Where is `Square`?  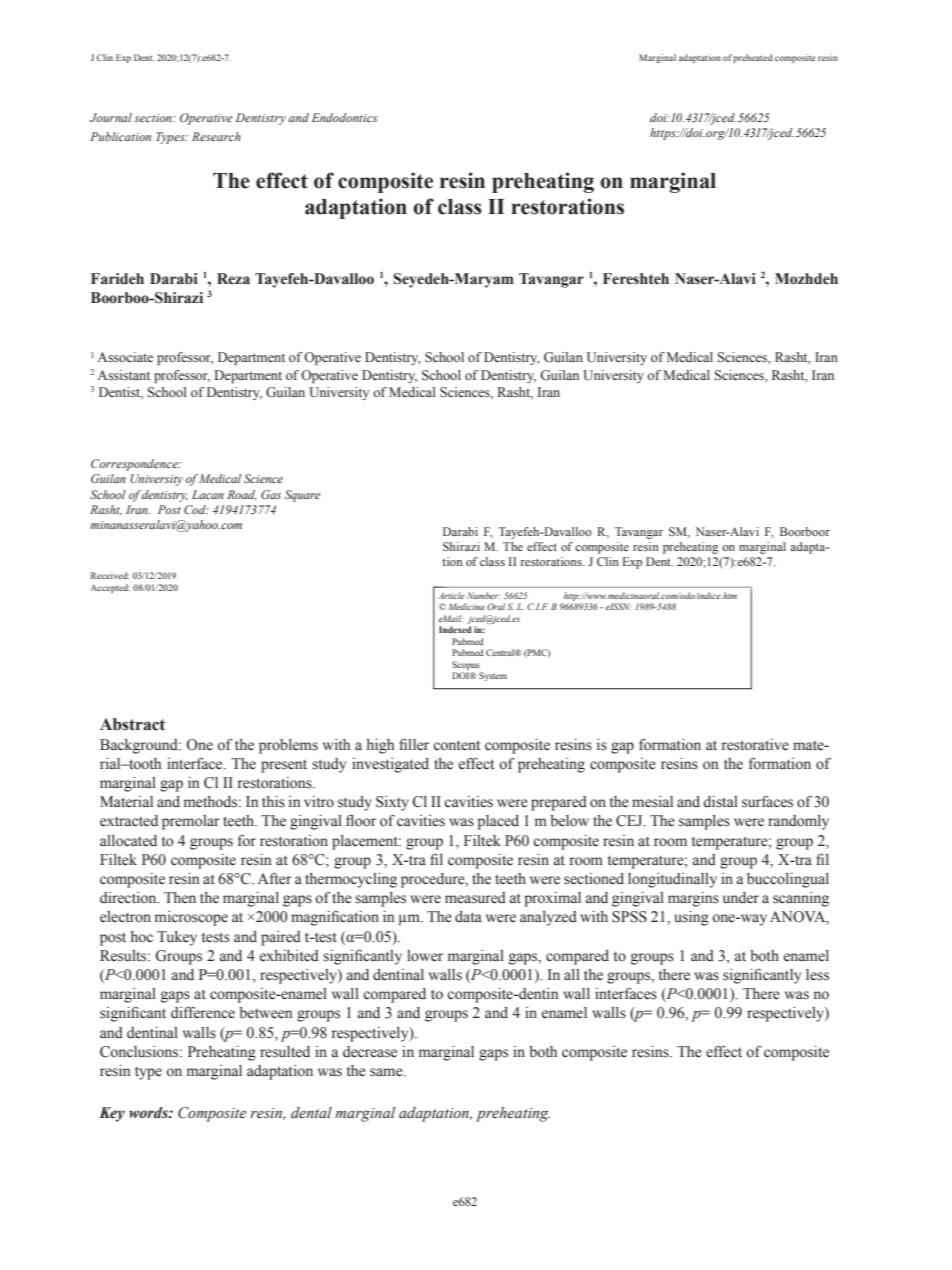 Square is located at coordinates (302, 496).
